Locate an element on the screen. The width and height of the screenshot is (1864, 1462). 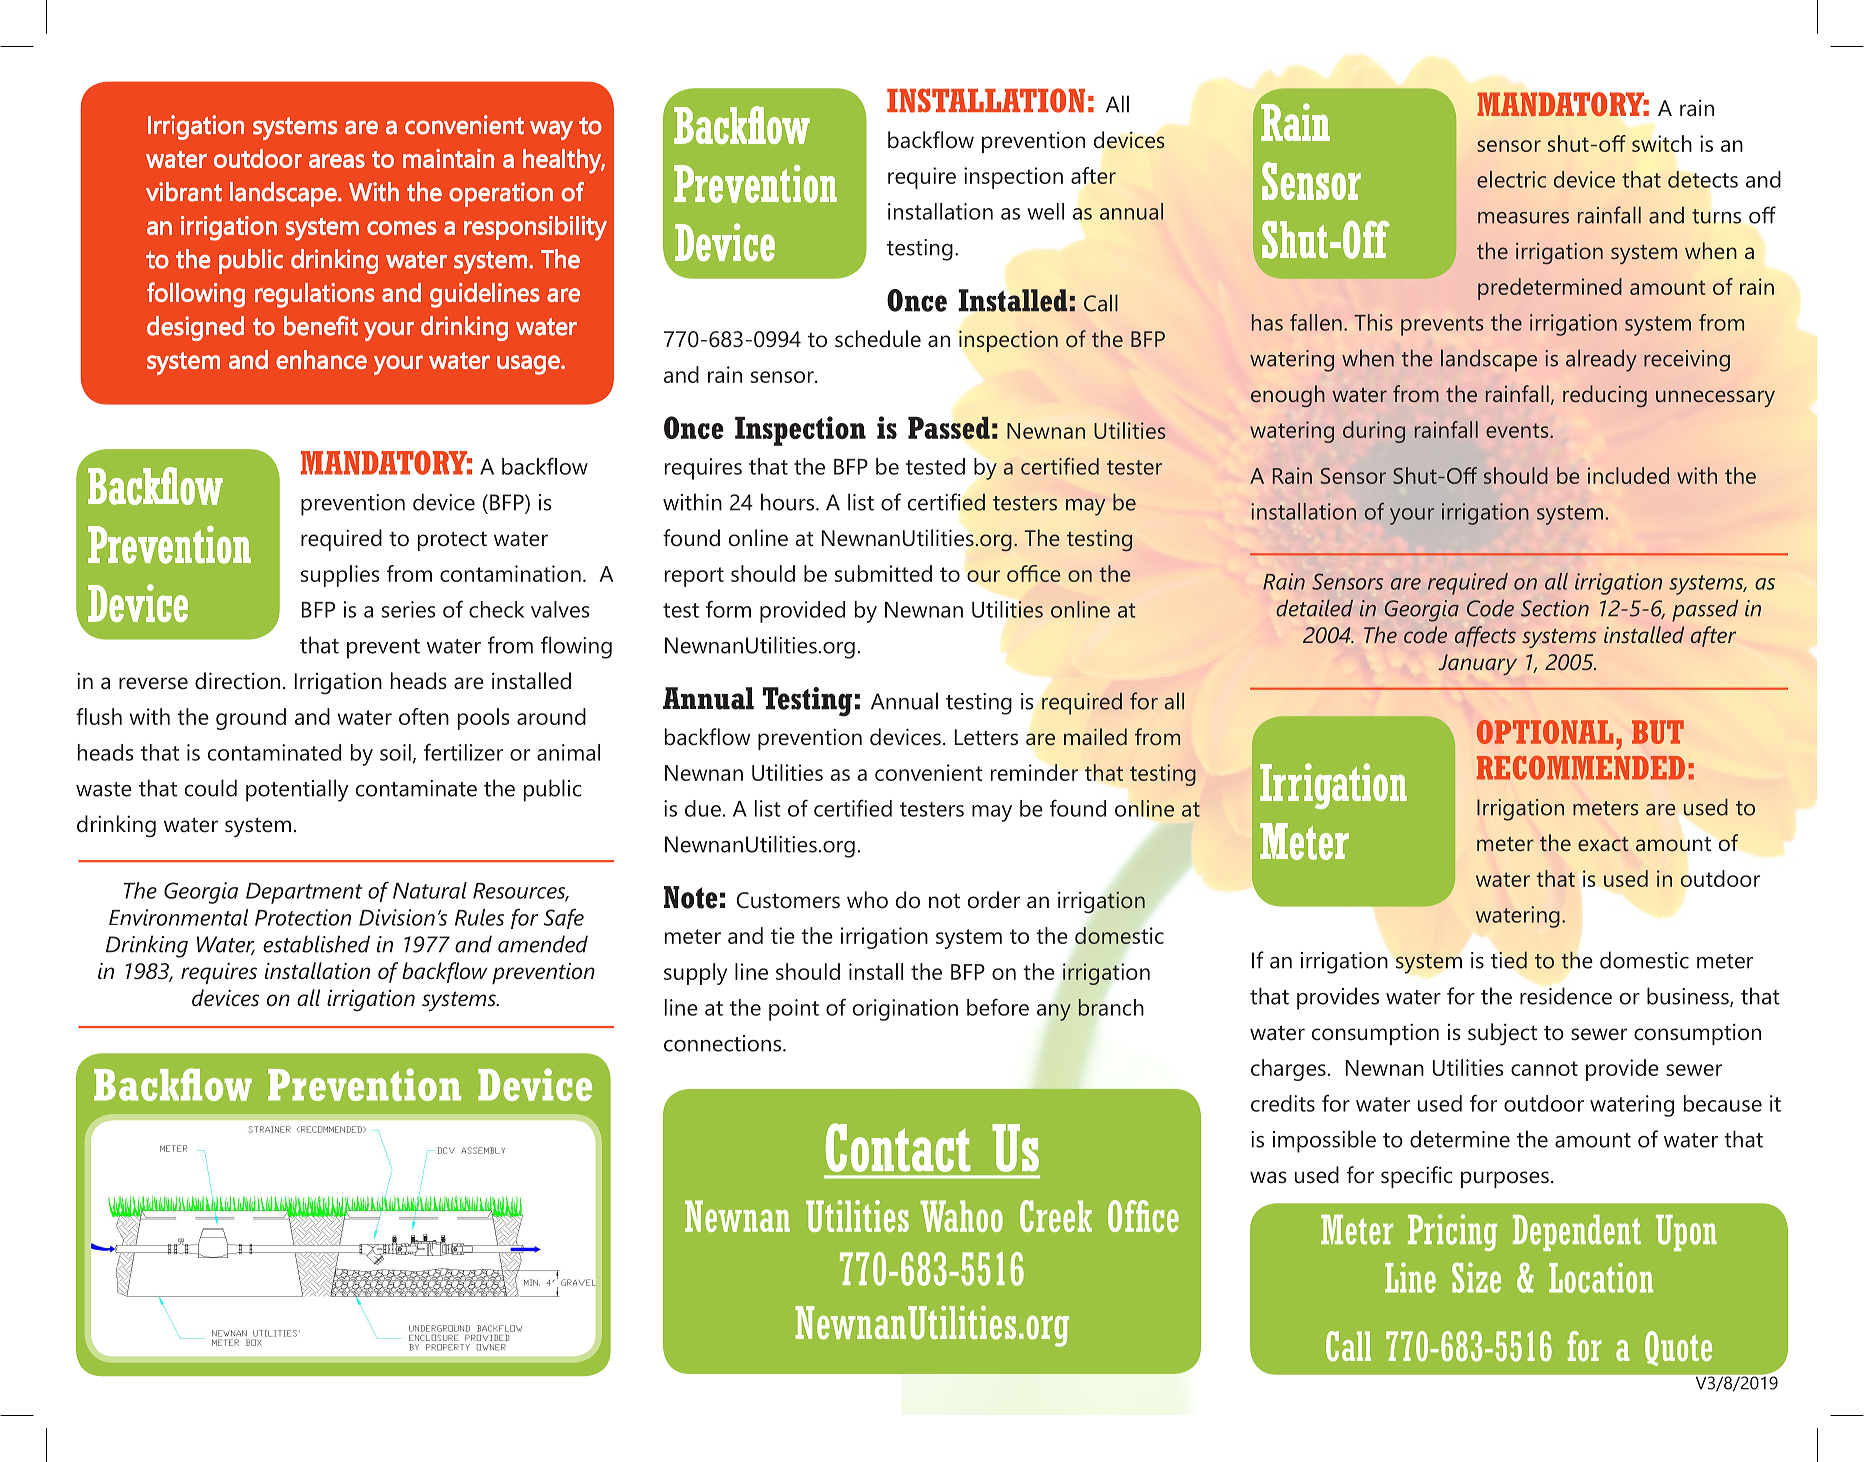
OPTIONAL is located at coordinates (1545, 732).
